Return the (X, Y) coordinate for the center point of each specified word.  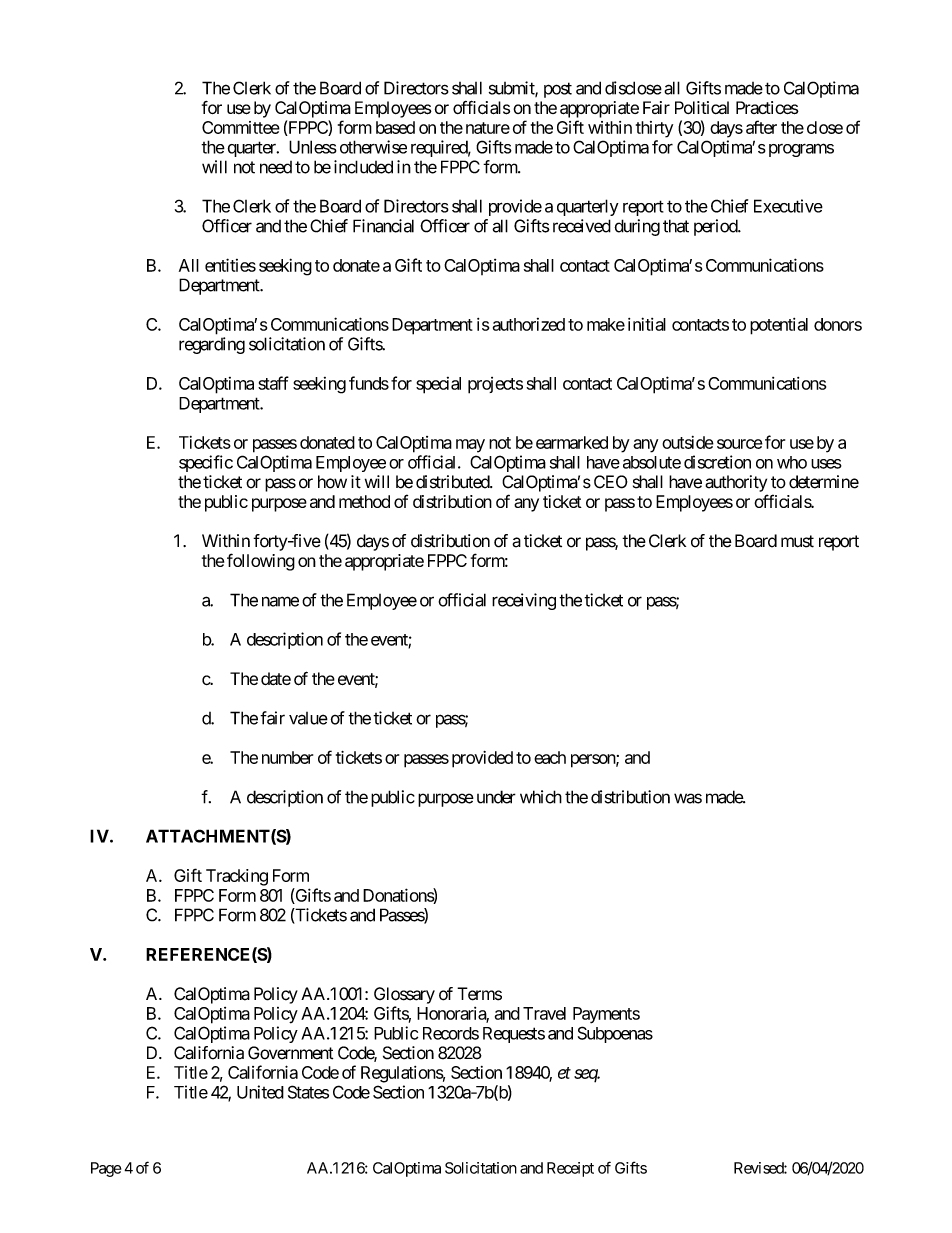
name (280, 601)
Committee (241, 127)
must (797, 541)
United (260, 1092)
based (395, 127)
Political (702, 107)
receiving (524, 601)
